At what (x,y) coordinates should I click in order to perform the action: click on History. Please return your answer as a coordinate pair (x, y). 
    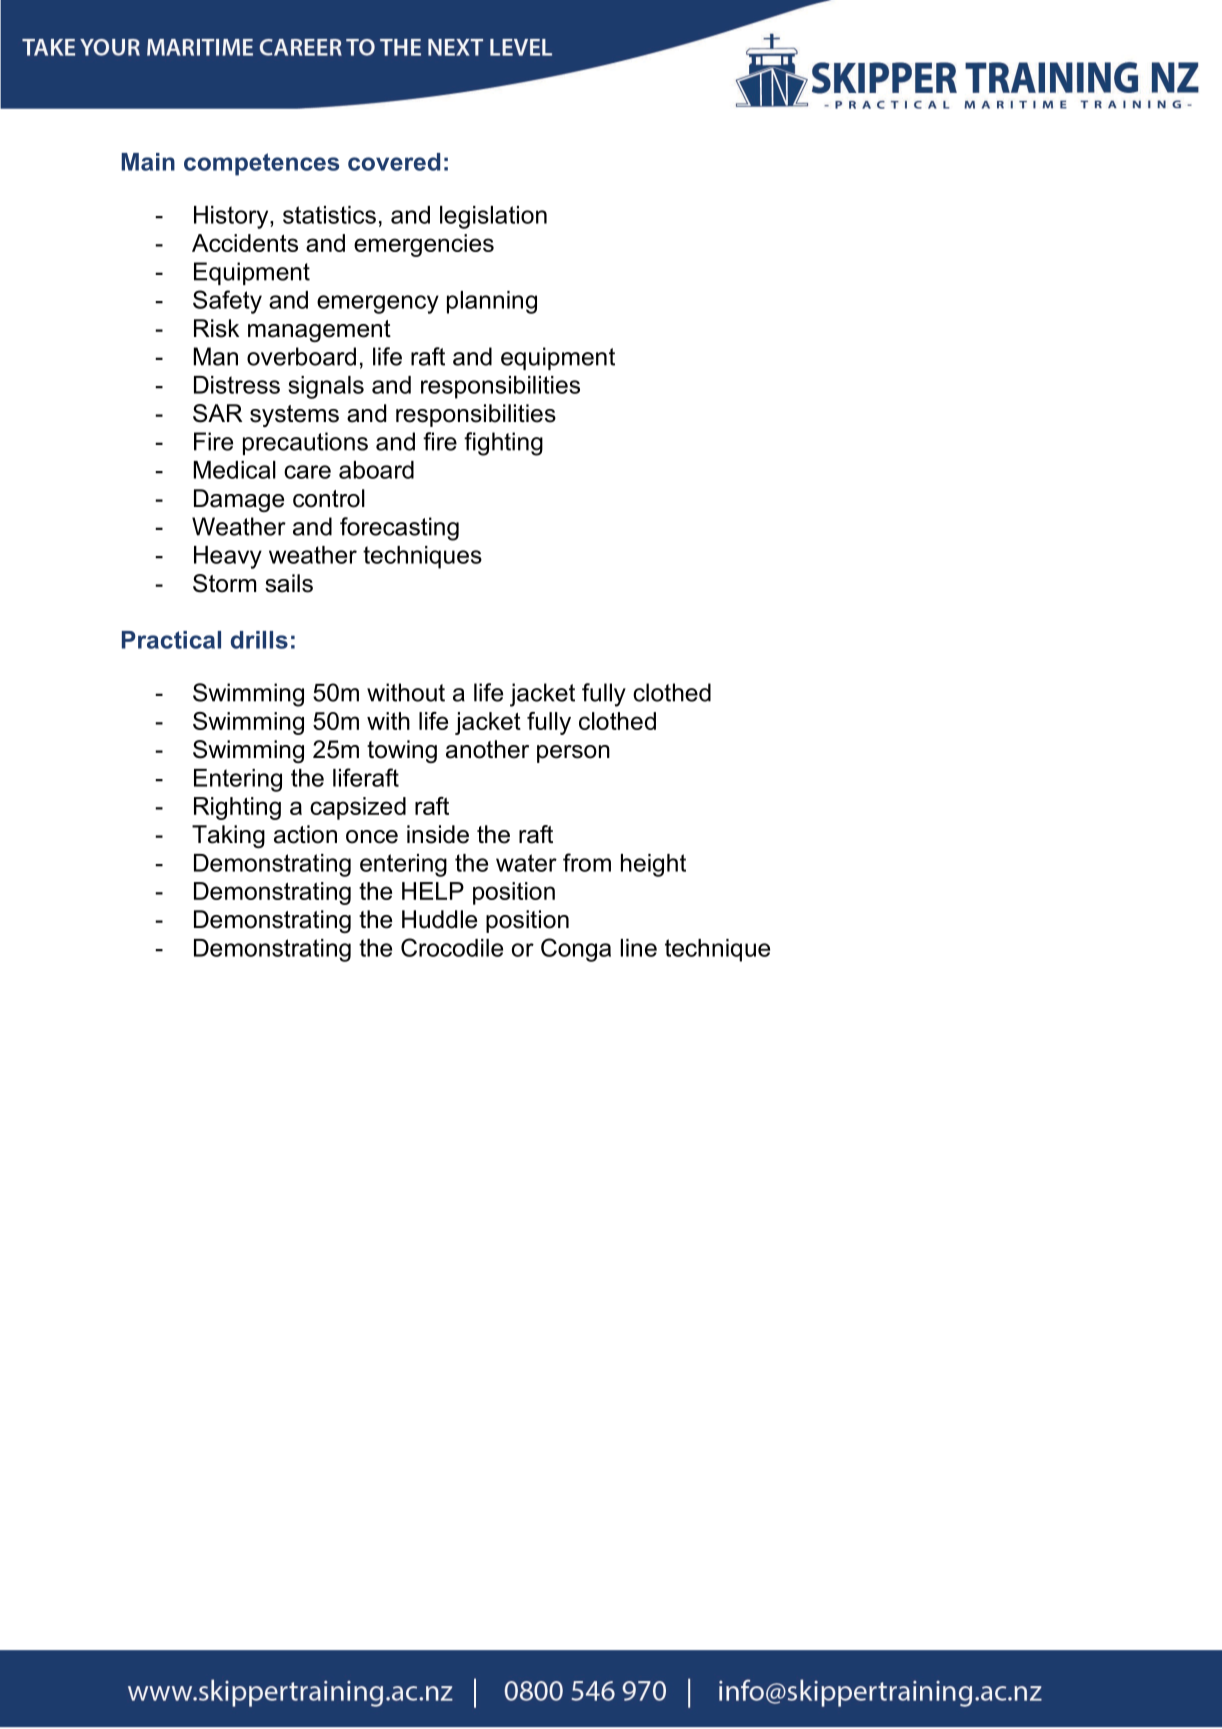
    Looking at the image, I should click on (232, 217).
